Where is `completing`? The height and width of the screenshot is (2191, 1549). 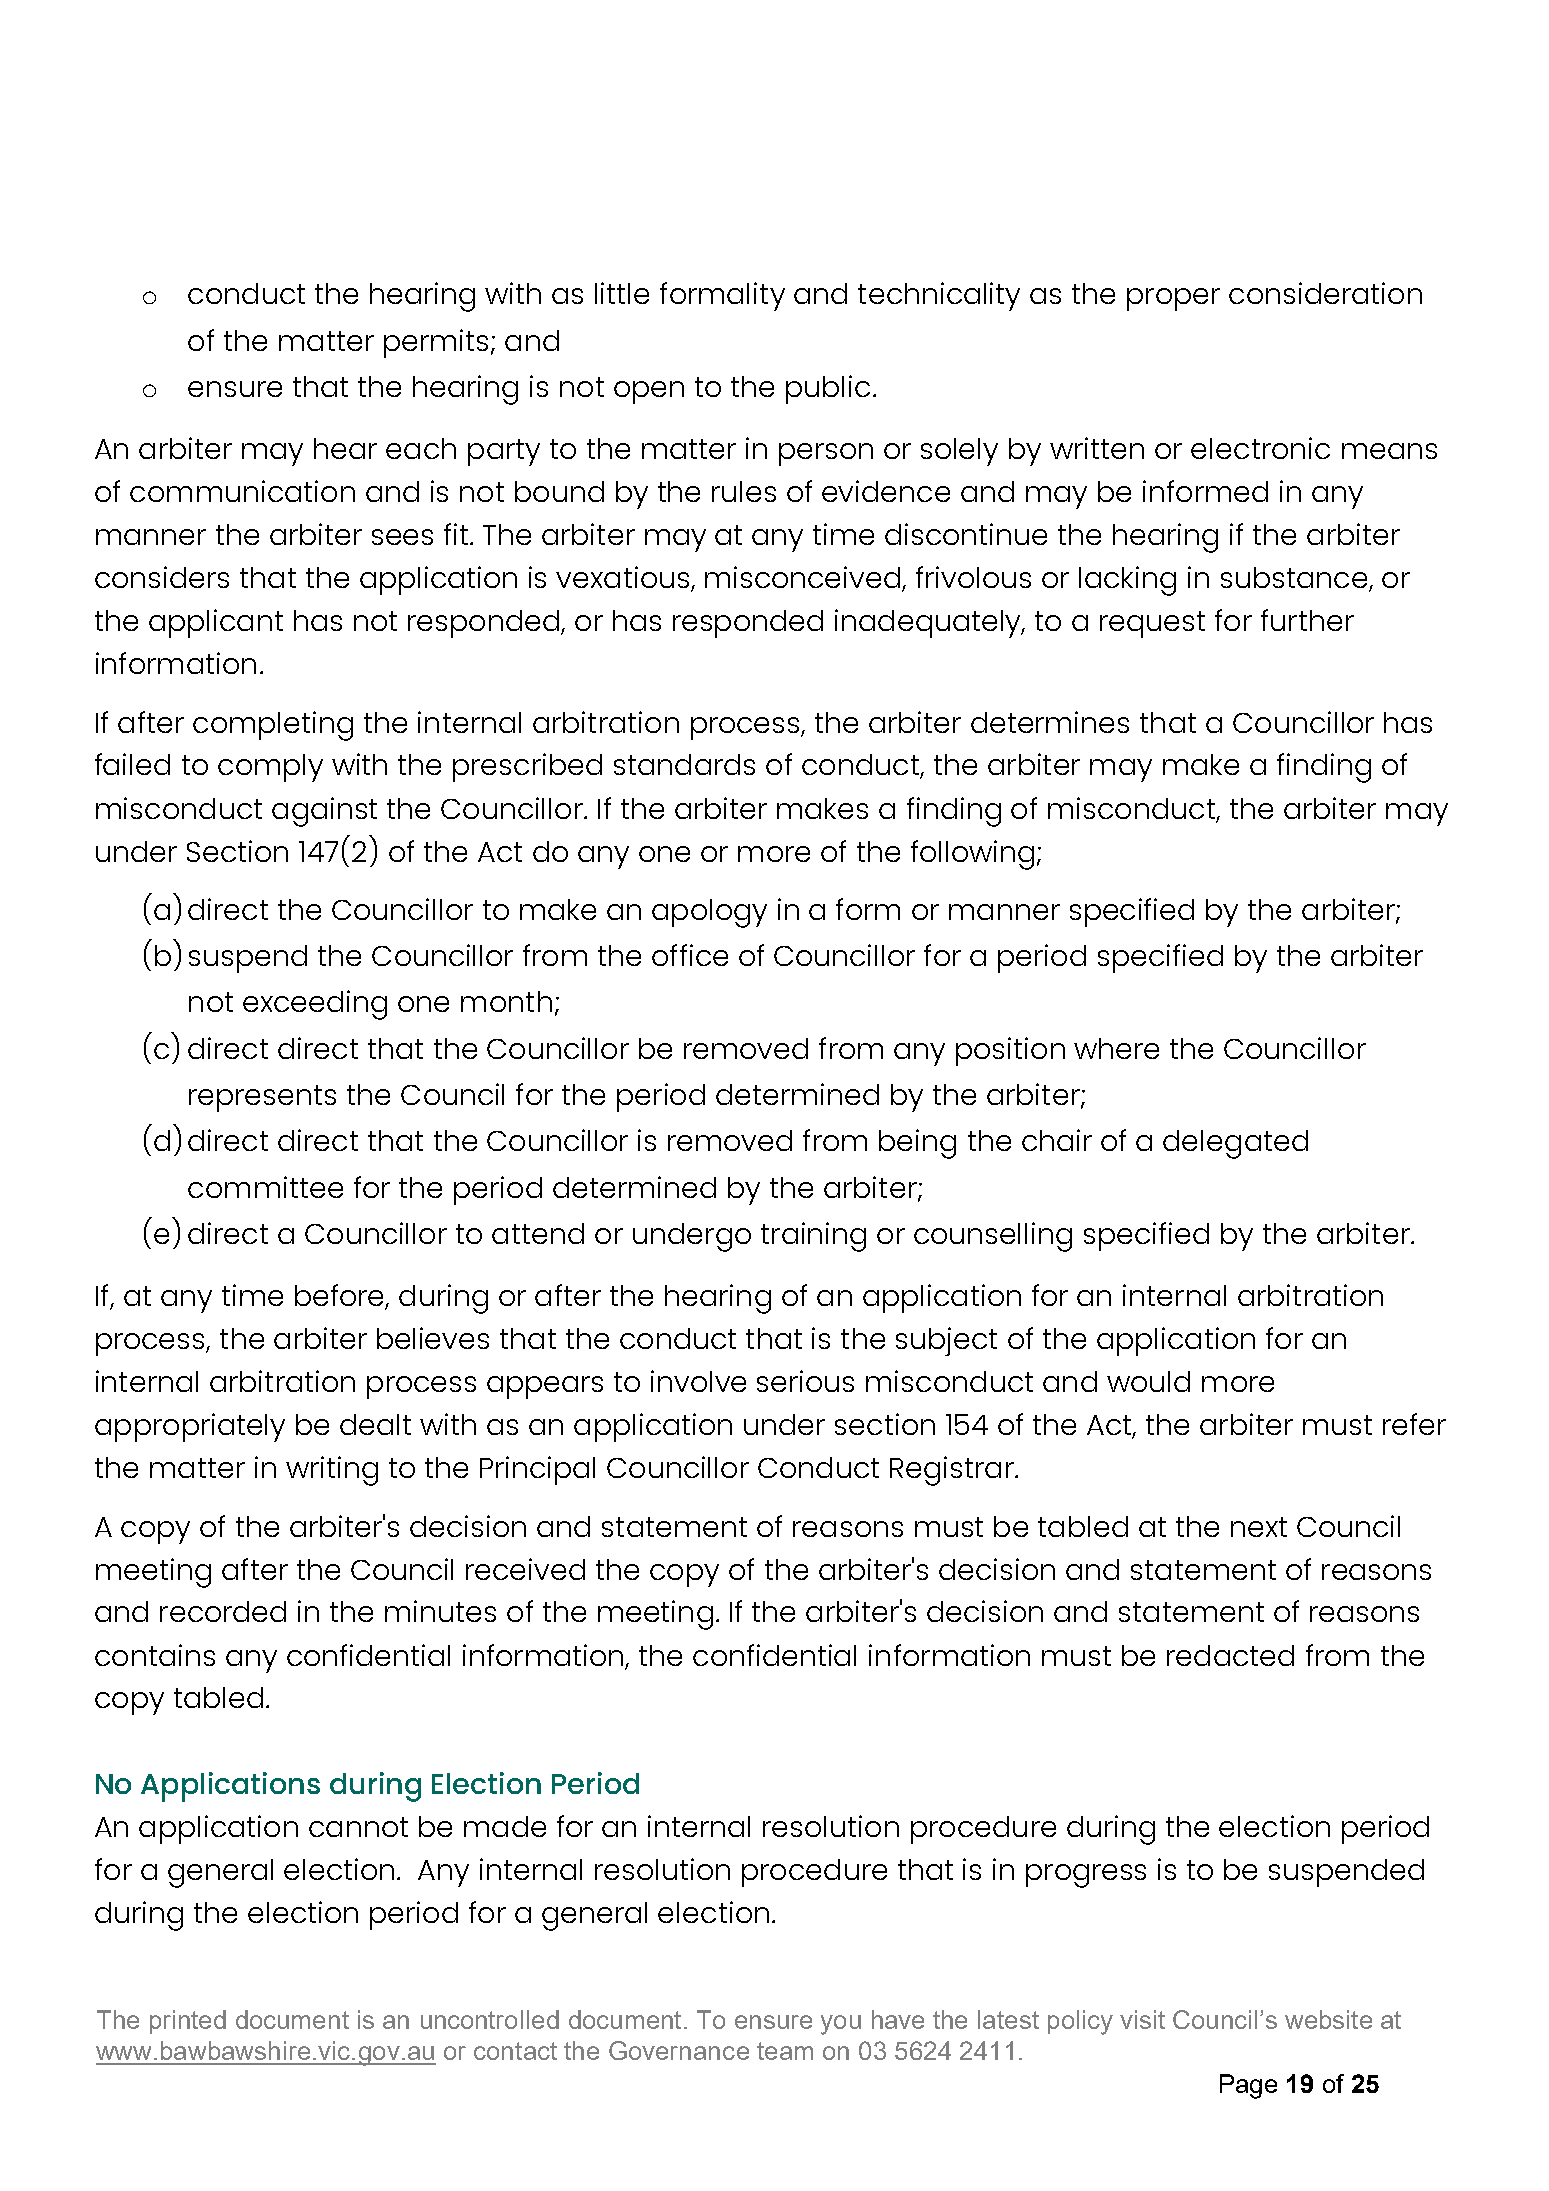
completing is located at coordinates (273, 726).
